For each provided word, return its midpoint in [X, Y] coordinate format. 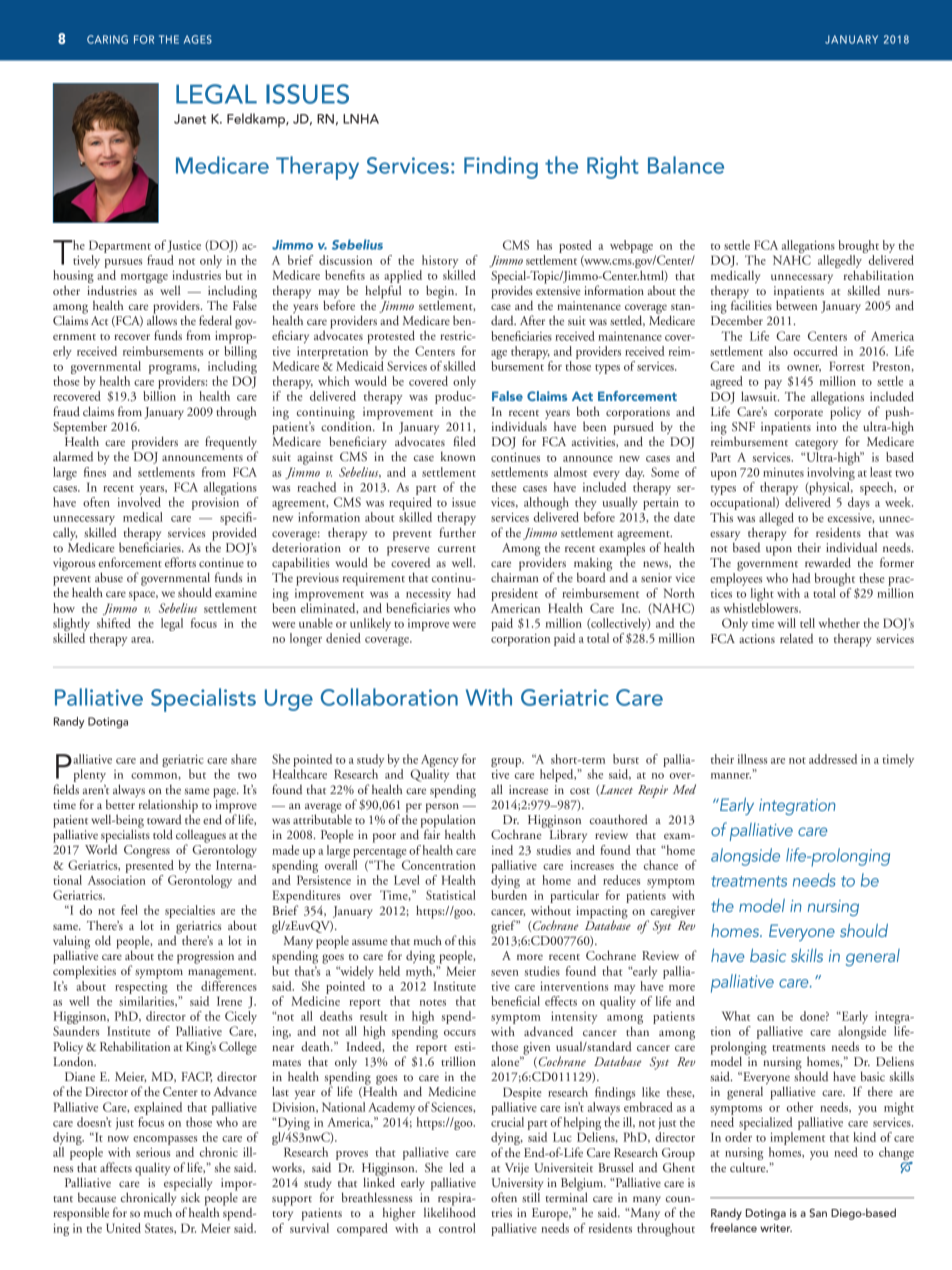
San [818, 1212]
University [517, 1185]
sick [190, 1197]
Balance [686, 165]
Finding [501, 167]
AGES [198, 39]
